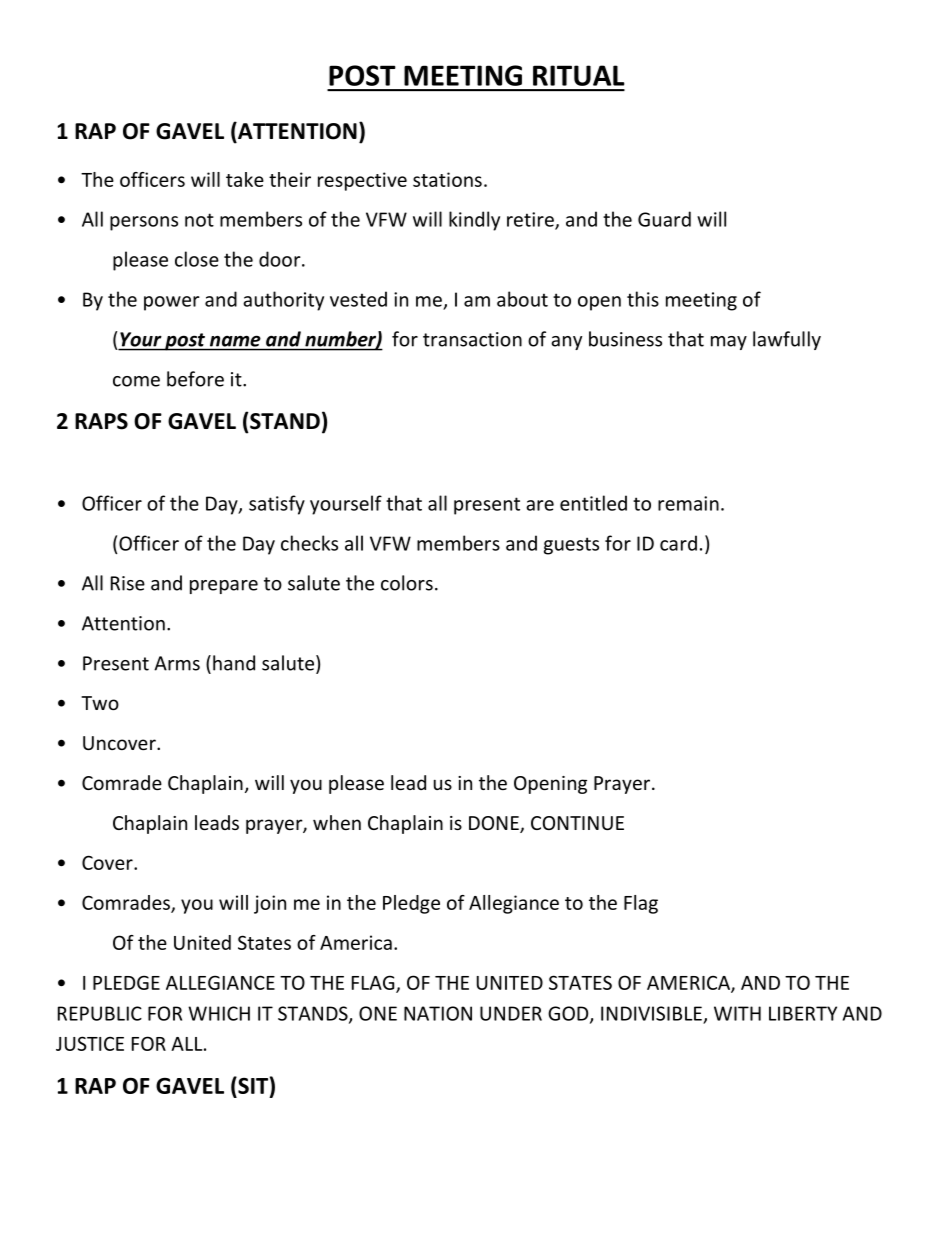 The image size is (952, 1233). Describe the element at coordinates (128, 583) in the document. I see `Rise` at that location.
